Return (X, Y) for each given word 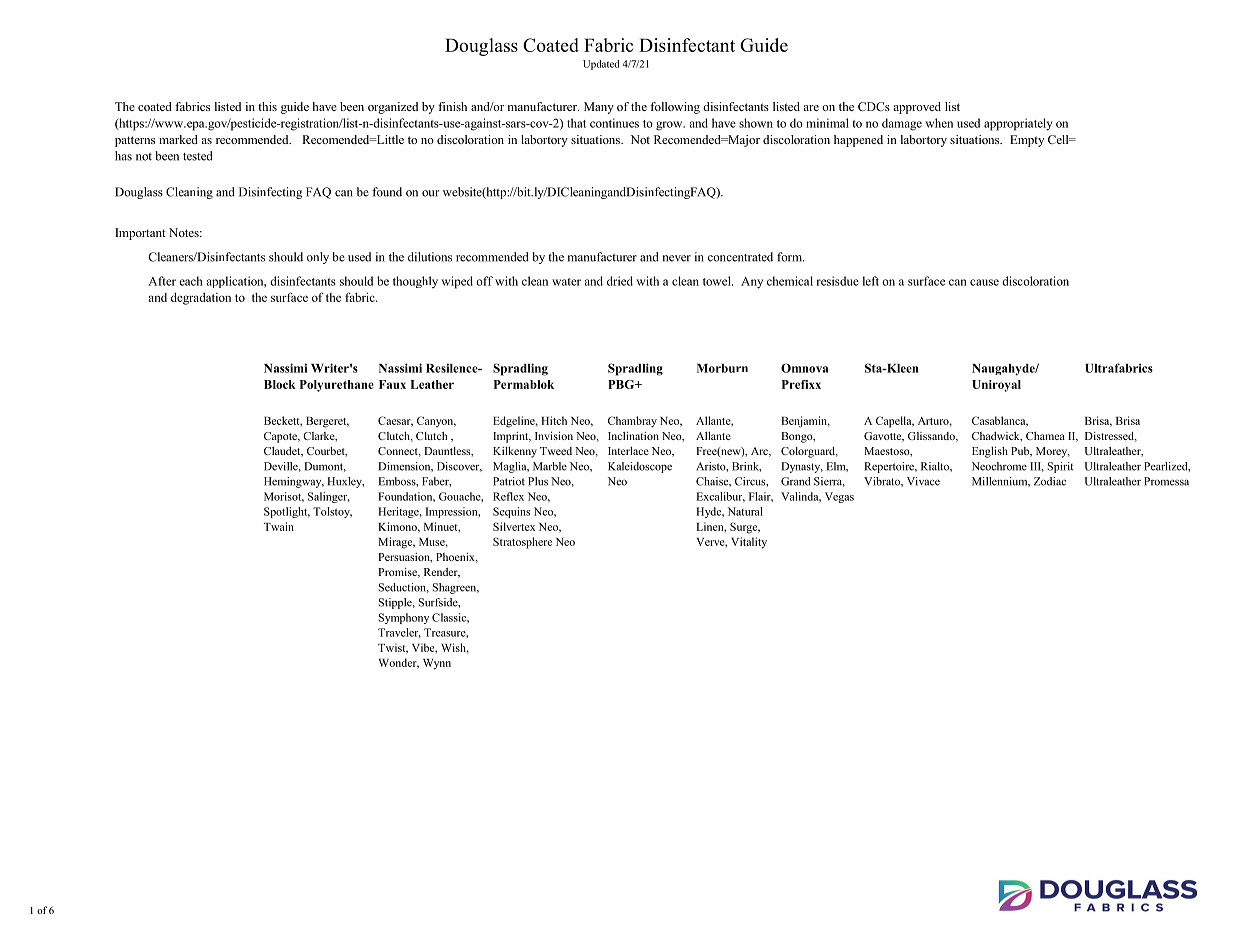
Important (140, 234)
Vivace (923, 481)
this (267, 106)
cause (984, 282)
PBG (622, 384)
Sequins (511, 512)
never (677, 258)
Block (280, 384)
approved (917, 108)
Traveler (399, 633)
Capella (895, 422)
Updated (601, 65)
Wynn (437, 664)
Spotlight (287, 512)
